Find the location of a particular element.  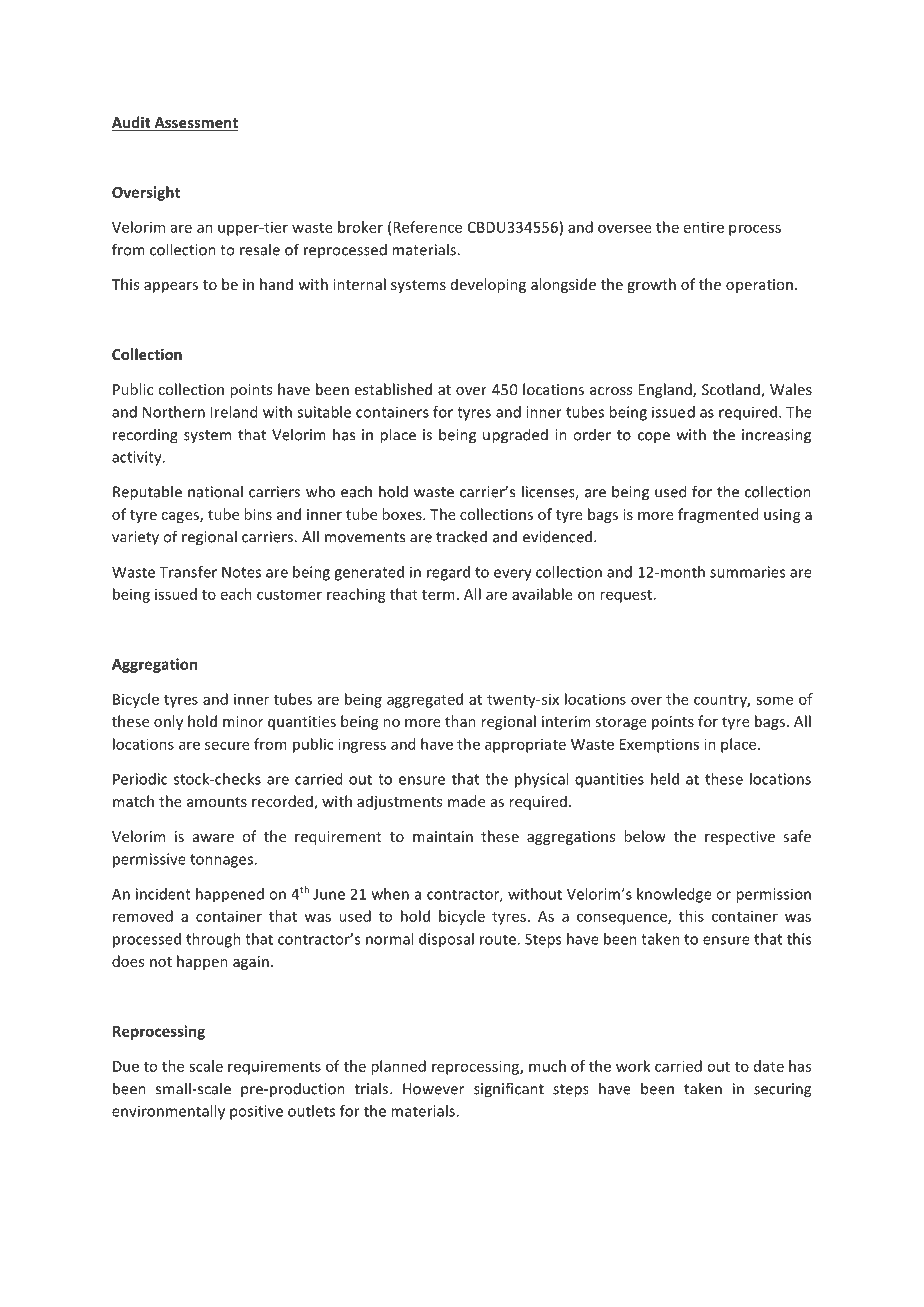

Ireland is located at coordinates (234, 412).
